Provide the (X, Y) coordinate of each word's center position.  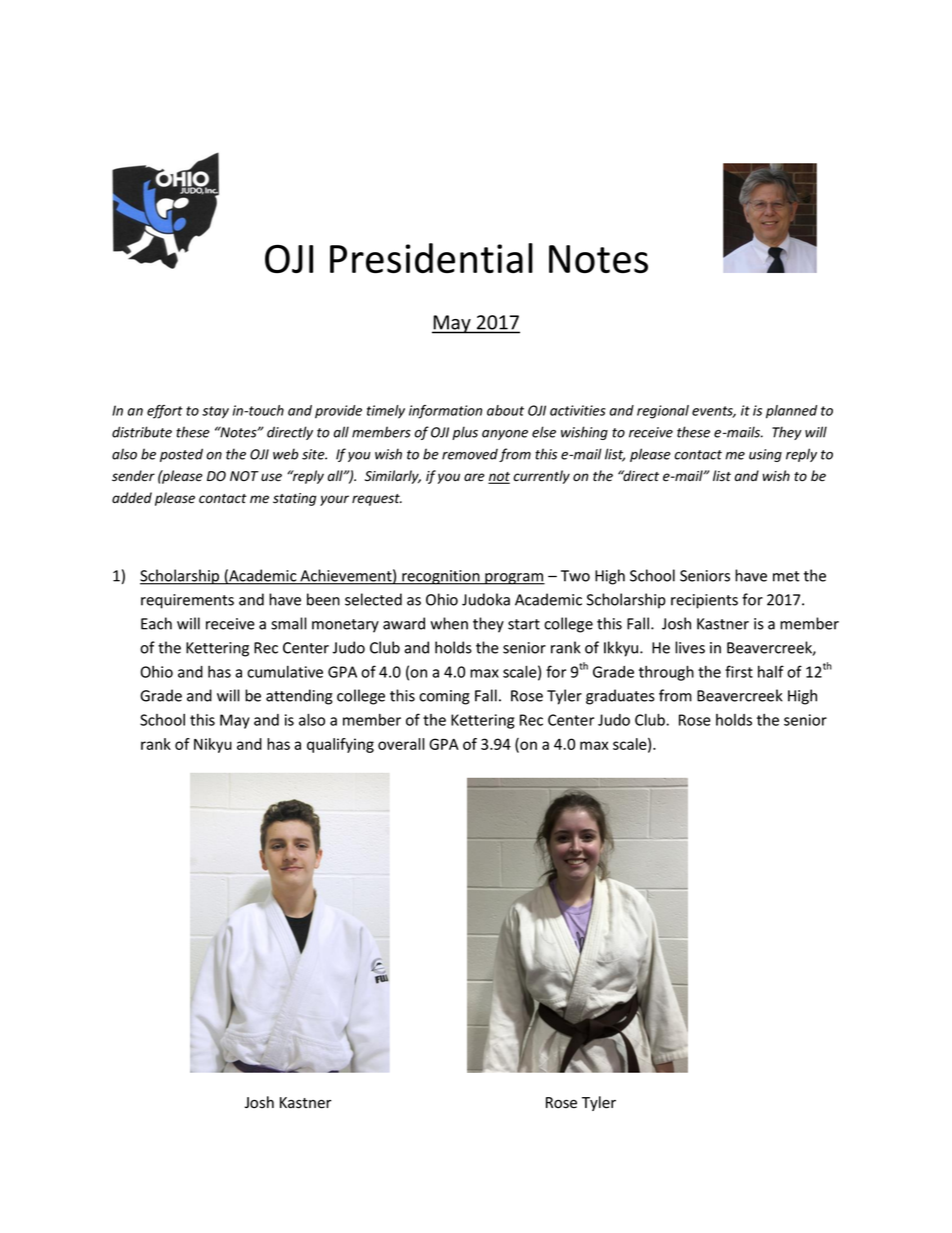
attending (299, 697)
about (505, 410)
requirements (187, 601)
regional (663, 412)
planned (791, 412)
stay (215, 412)
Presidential (431, 258)
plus (465, 433)
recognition (441, 577)
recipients (704, 601)
